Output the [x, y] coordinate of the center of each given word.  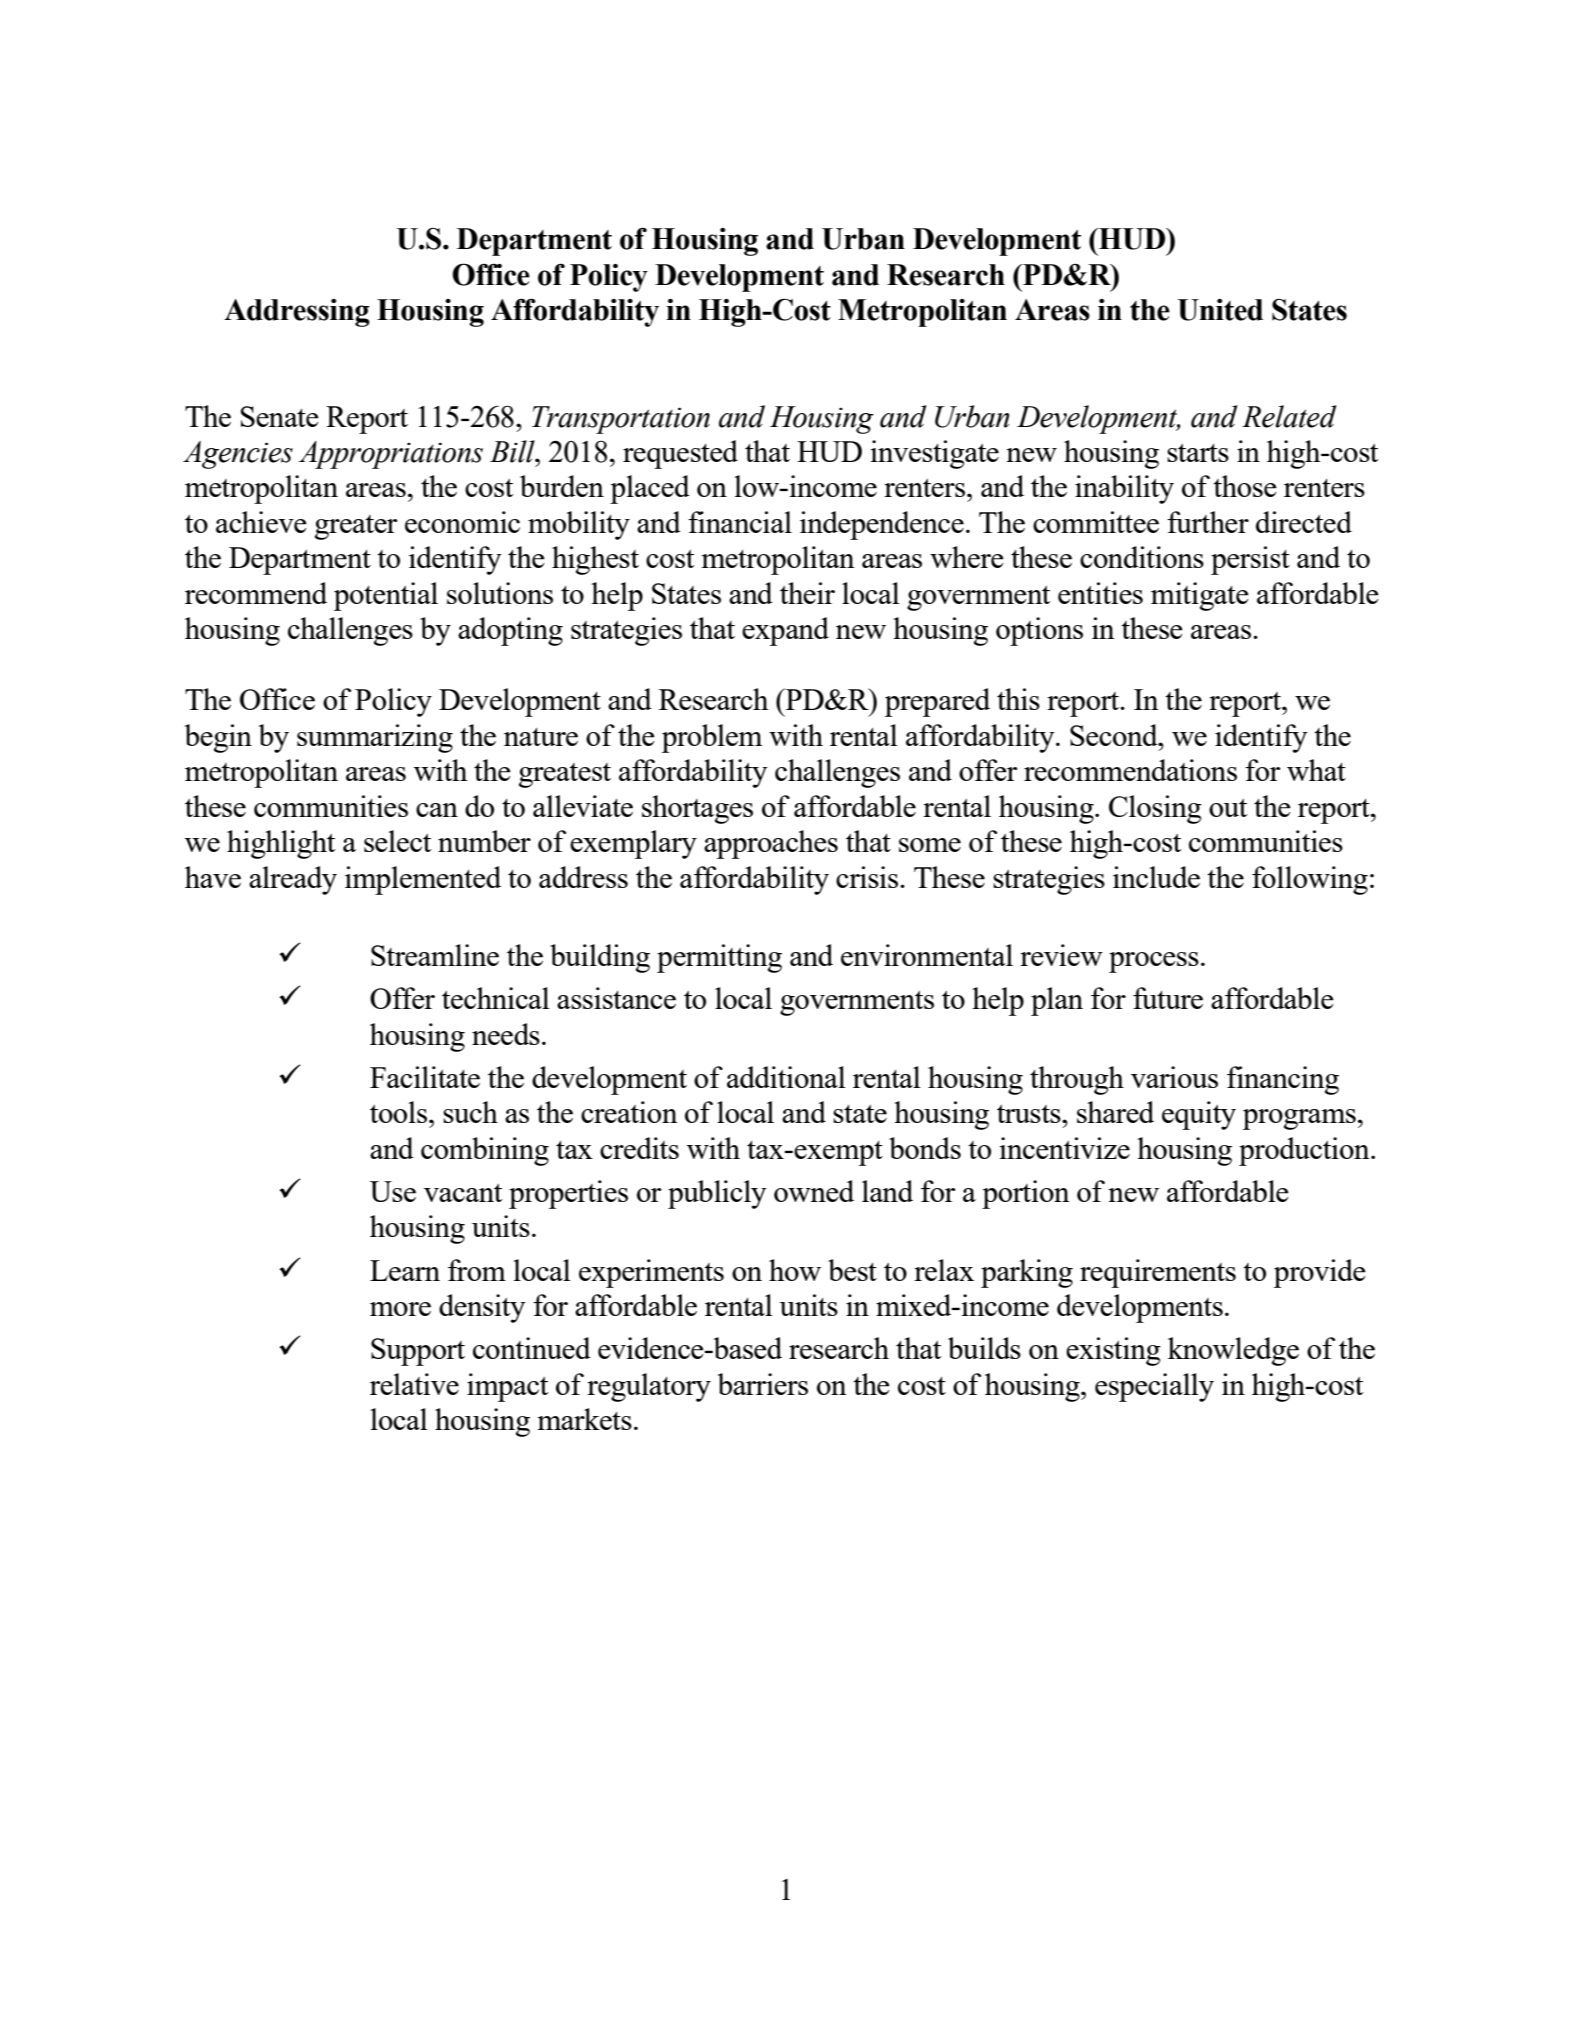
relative [414, 1384]
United [1220, 310]
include [1156, 877]
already [293, 880]
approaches [771, 844]
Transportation [621, 420]
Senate [280, 416]
